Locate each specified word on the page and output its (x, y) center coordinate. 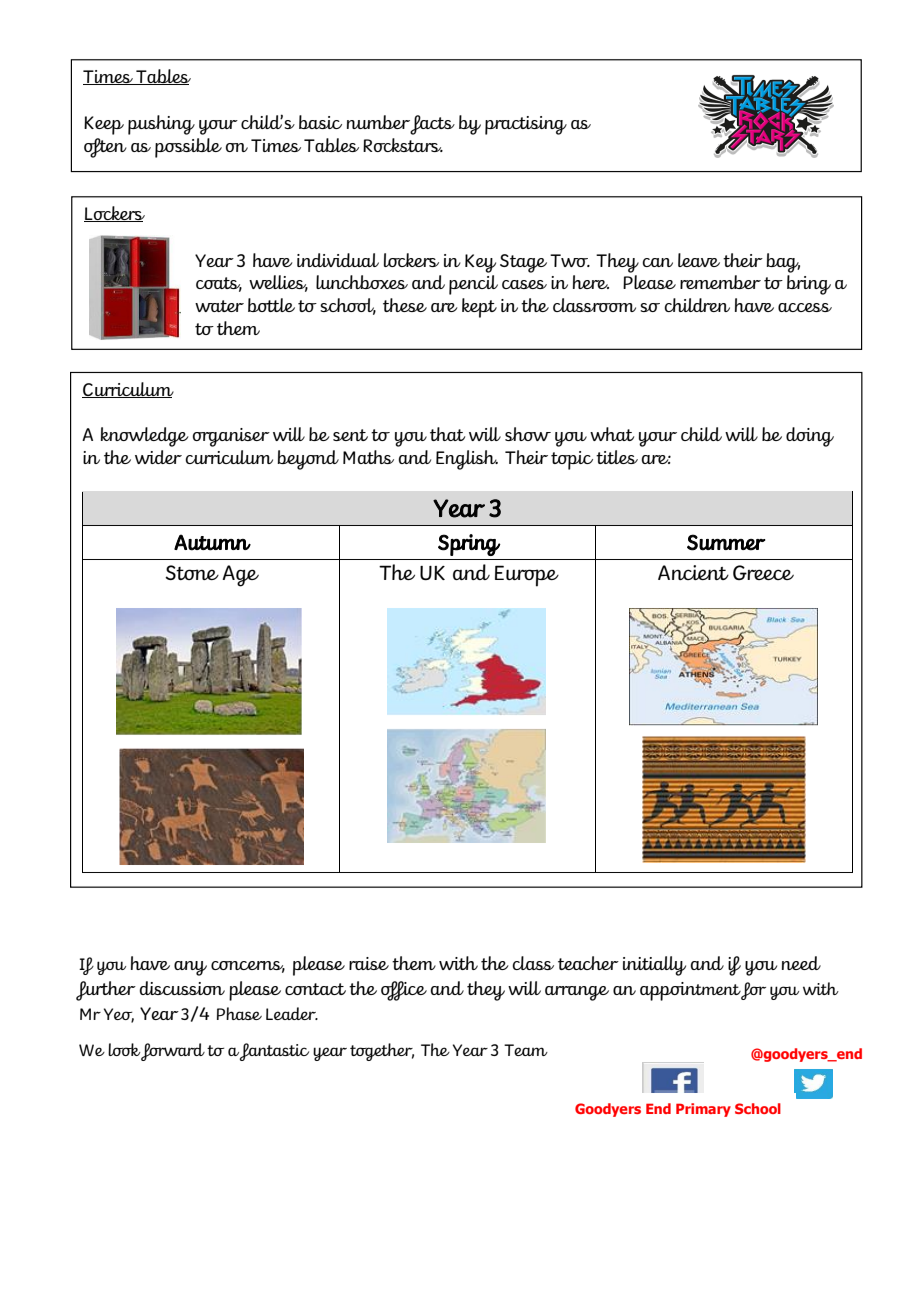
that (447, 434)
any (190, 968)
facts (432, 125)
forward (172, 1052)
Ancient (693, 572)
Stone (192, 572)
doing (810, 437)
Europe (527, 576)
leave (699, 260)
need (801, 963)
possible (188, 148)
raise (369, 963)
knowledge (145, 437)
